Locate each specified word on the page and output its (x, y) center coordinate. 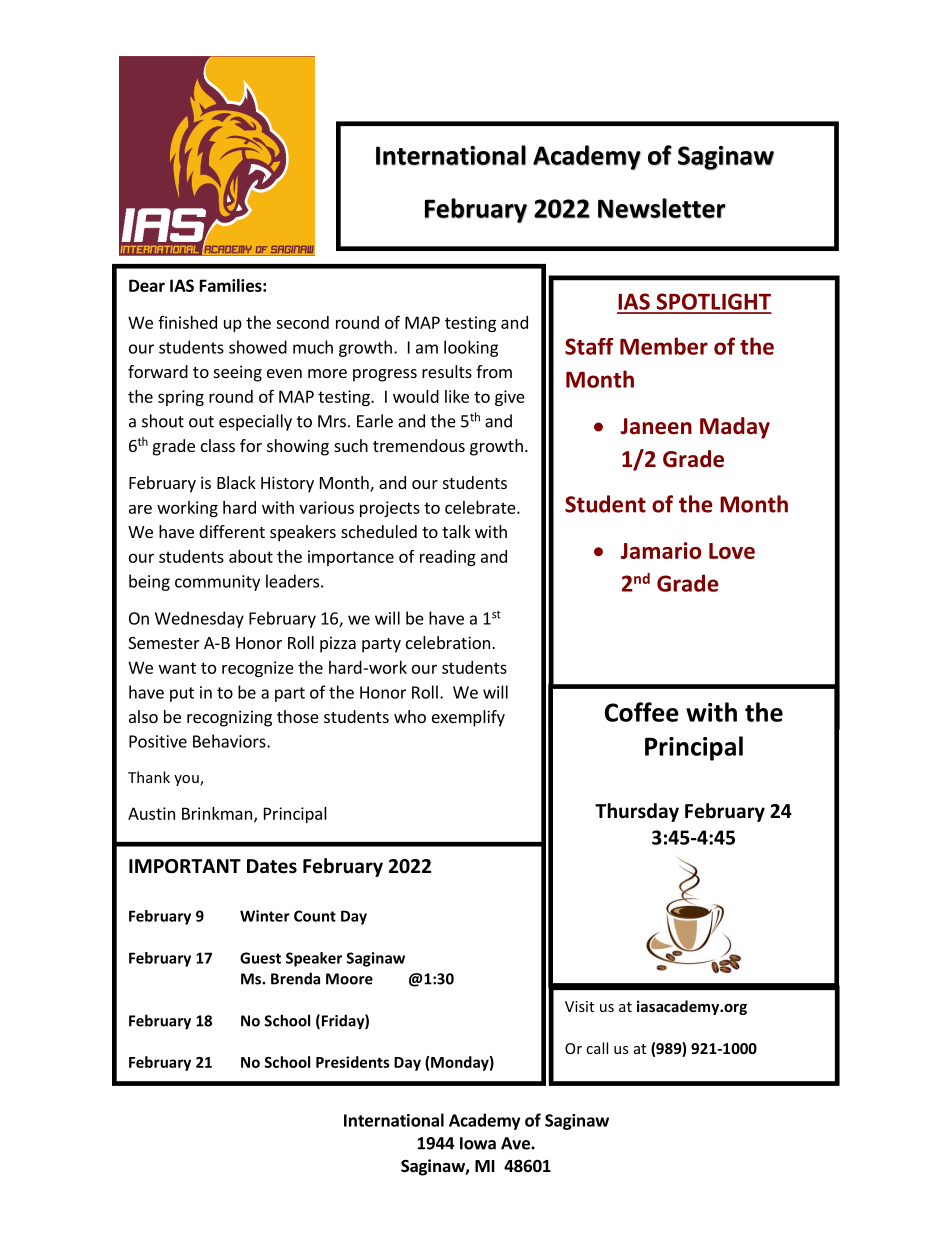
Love (732, 551)
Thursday (637, 812)
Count (315, 916)
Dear (147, 285)
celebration (448, 642)
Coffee (642, 712)
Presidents (353, 1062)
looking (471, 348)
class (218, 445)
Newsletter (662, 208)
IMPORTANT (185, 866)
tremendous (419, 445)
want (177, 668)
